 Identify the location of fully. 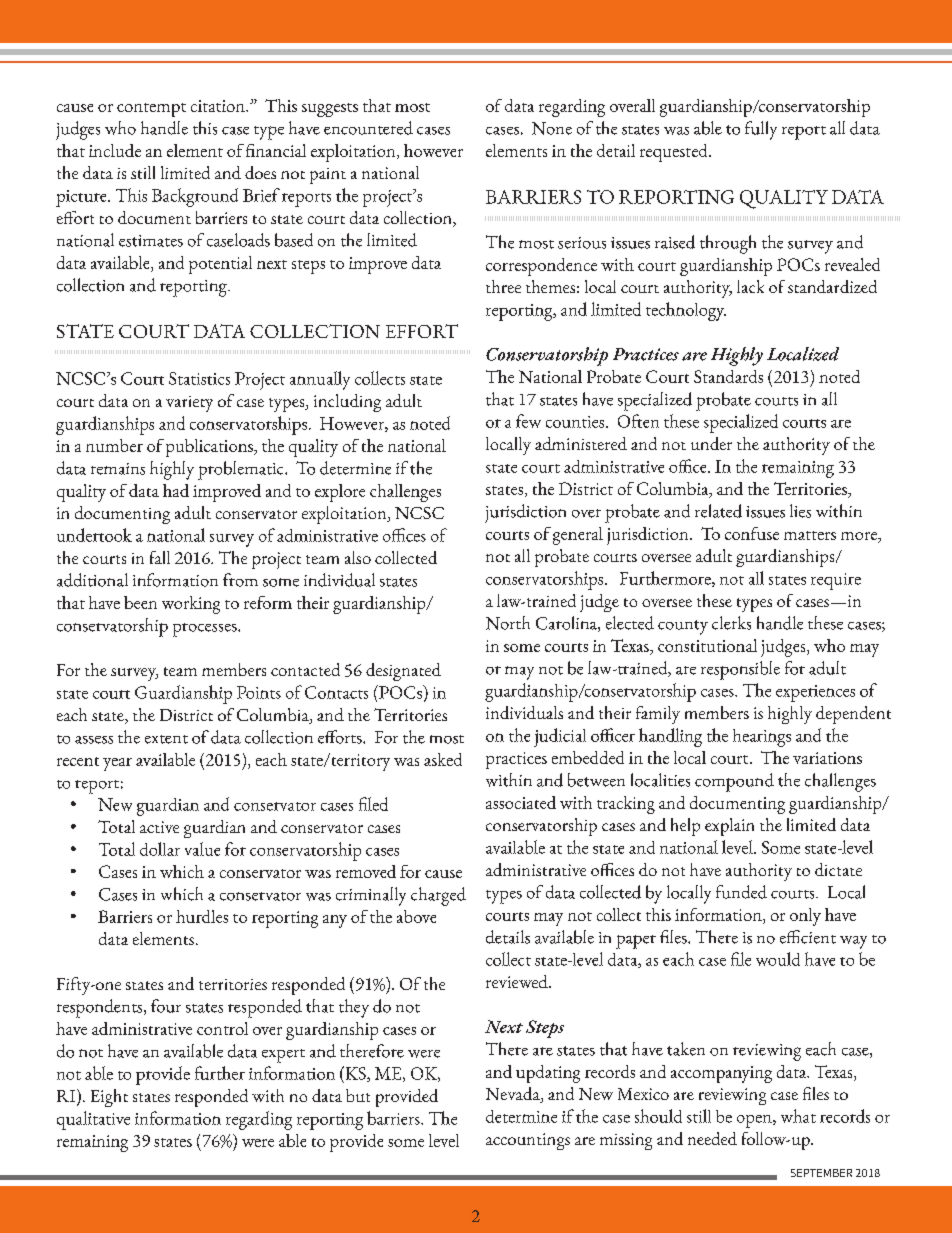
(761, 130).
